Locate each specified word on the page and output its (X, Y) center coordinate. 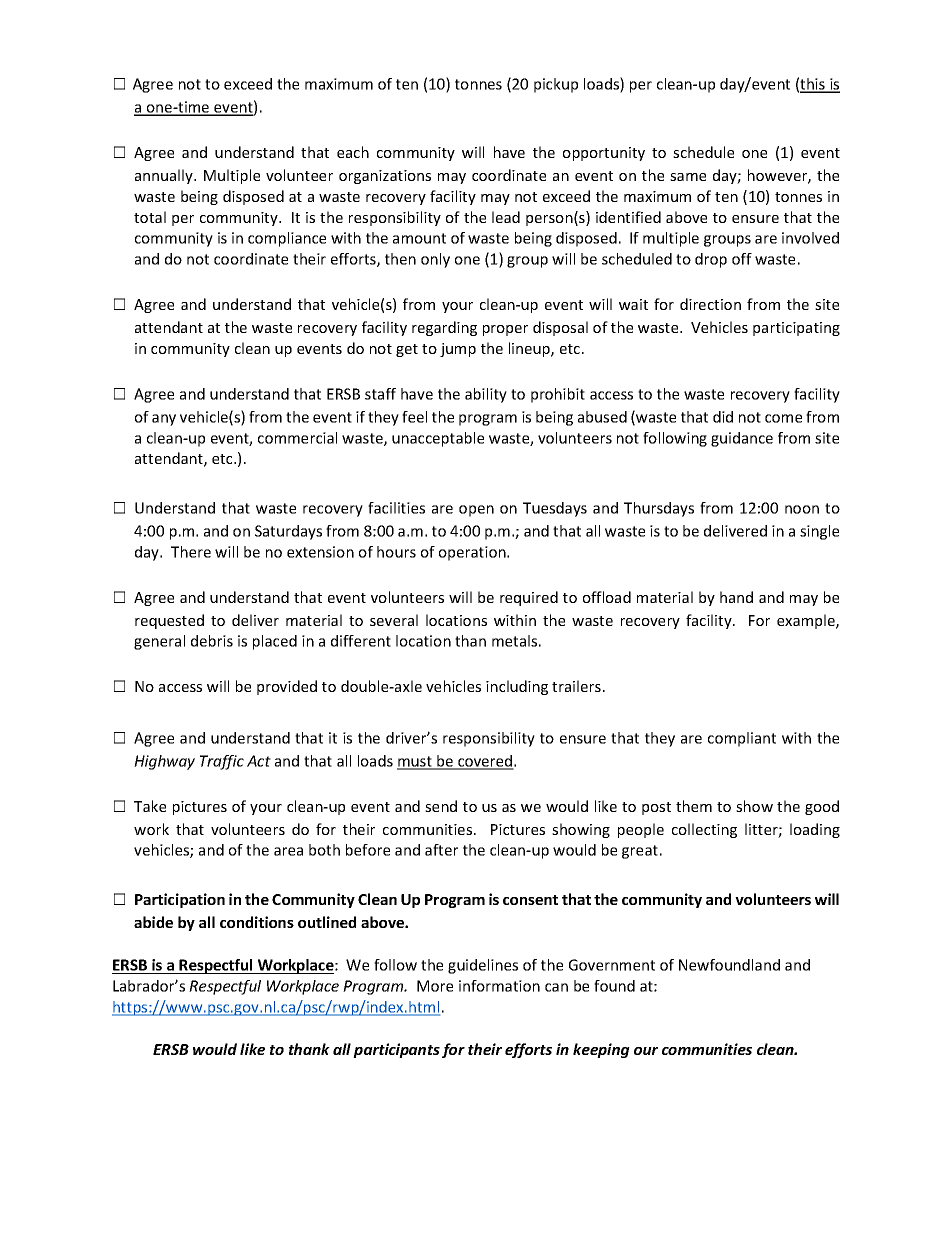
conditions (257, 922)
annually (165, 176)
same (688, 177)
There (191, 552)
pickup (556, 85)
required (529, 598)
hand (736, 597)
